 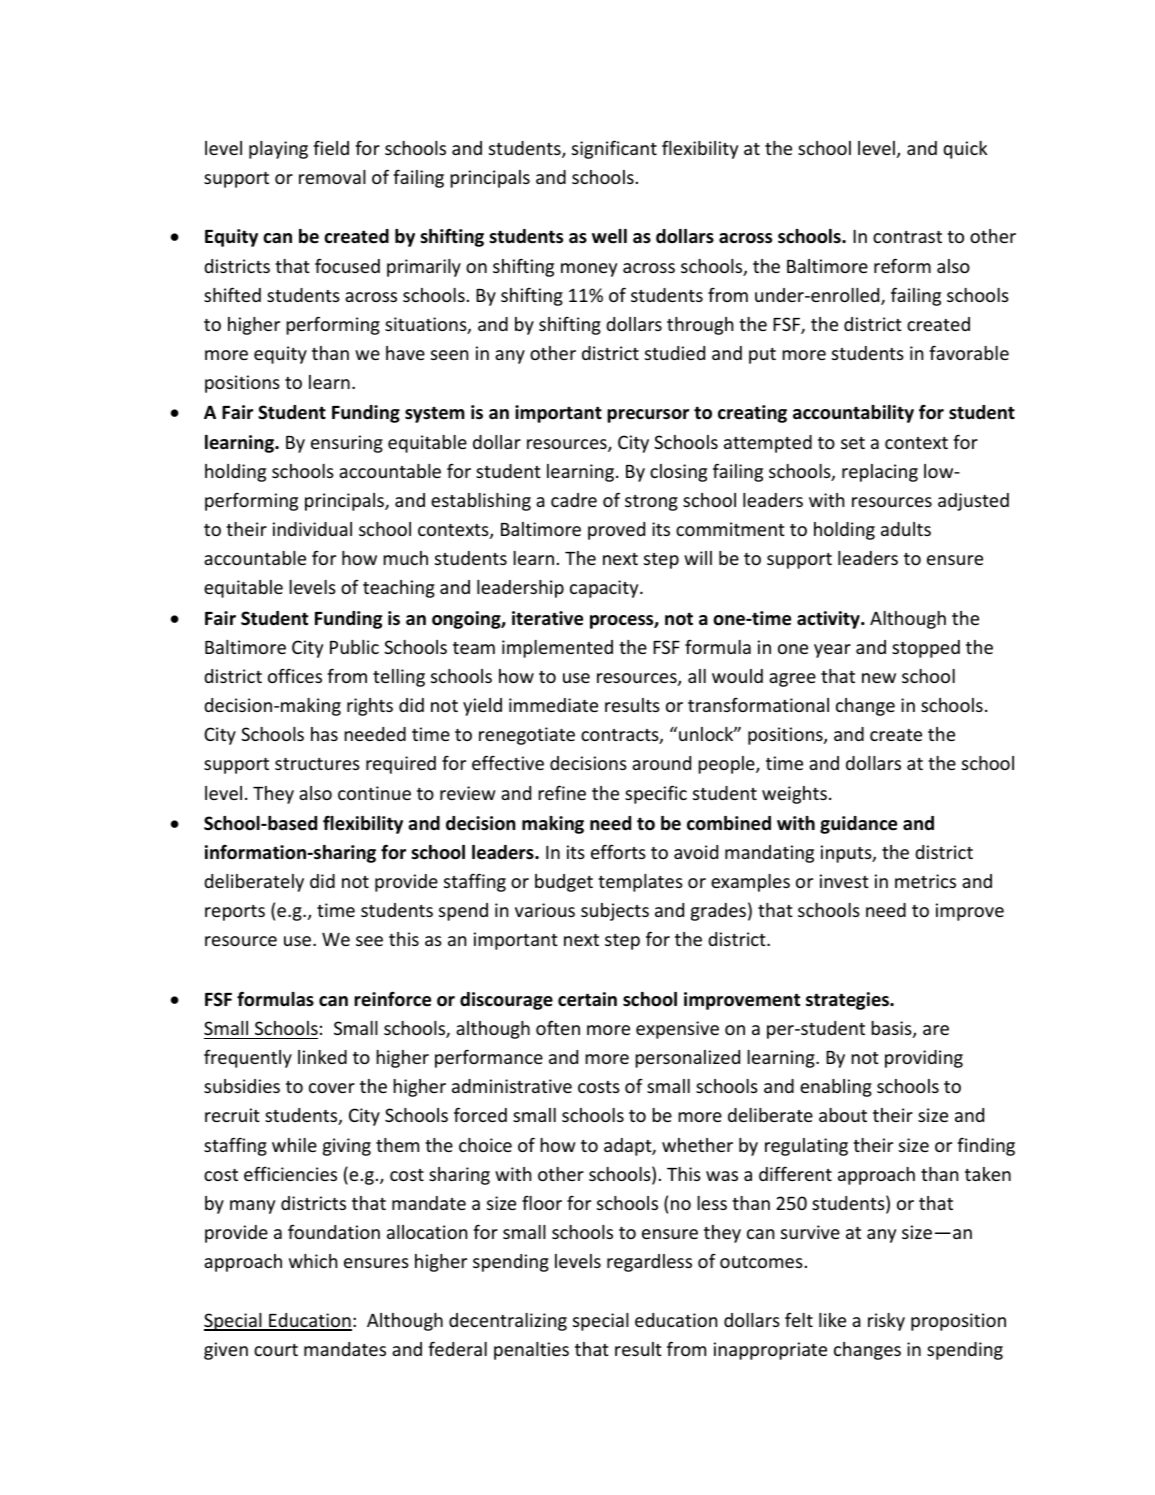 What do you see at coordinates (924, 1059) in the screenshot?
I see `providing` at bounding box center [924, 1059].
